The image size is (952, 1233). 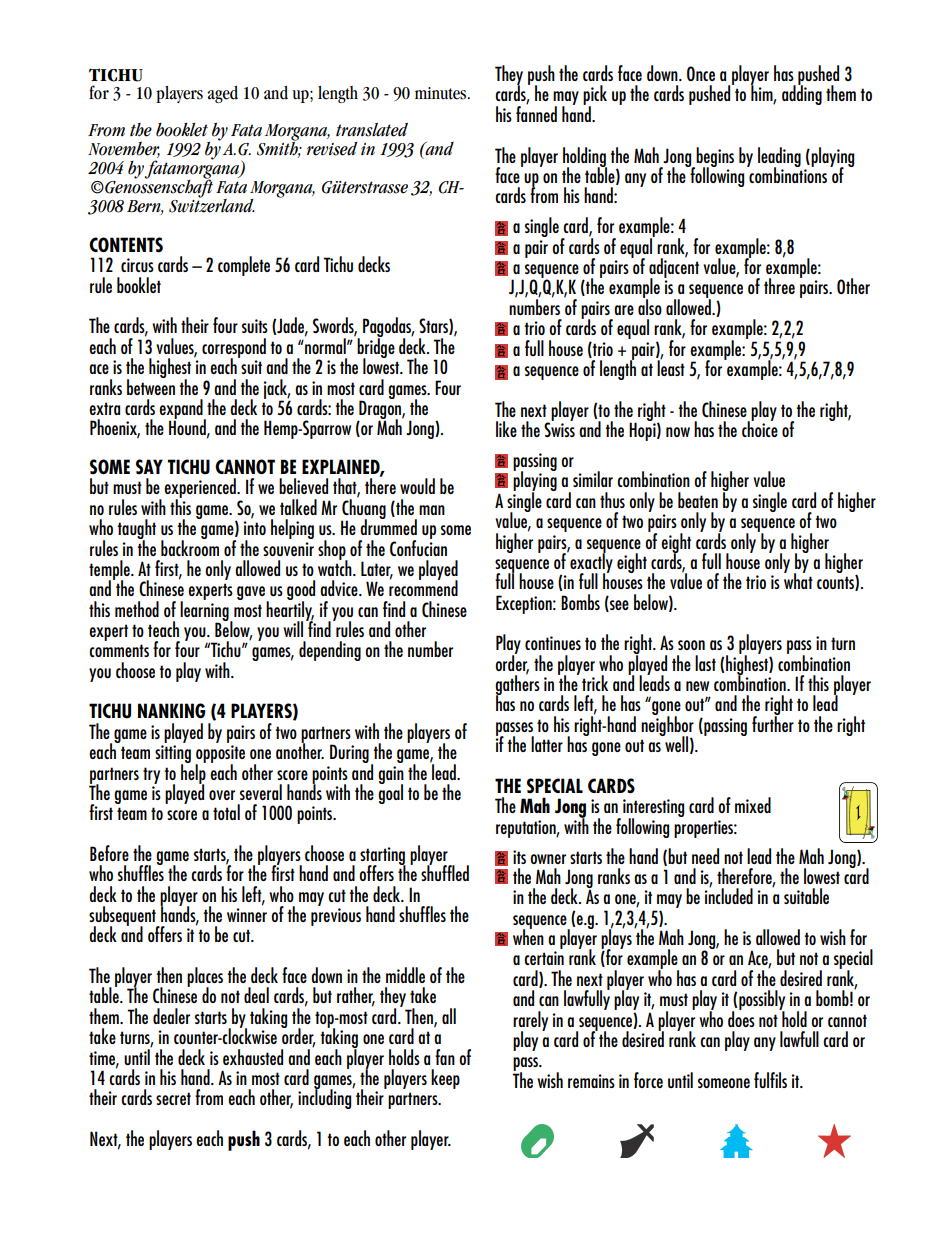 I want to click on secret, so click(x=173, y=1098).
